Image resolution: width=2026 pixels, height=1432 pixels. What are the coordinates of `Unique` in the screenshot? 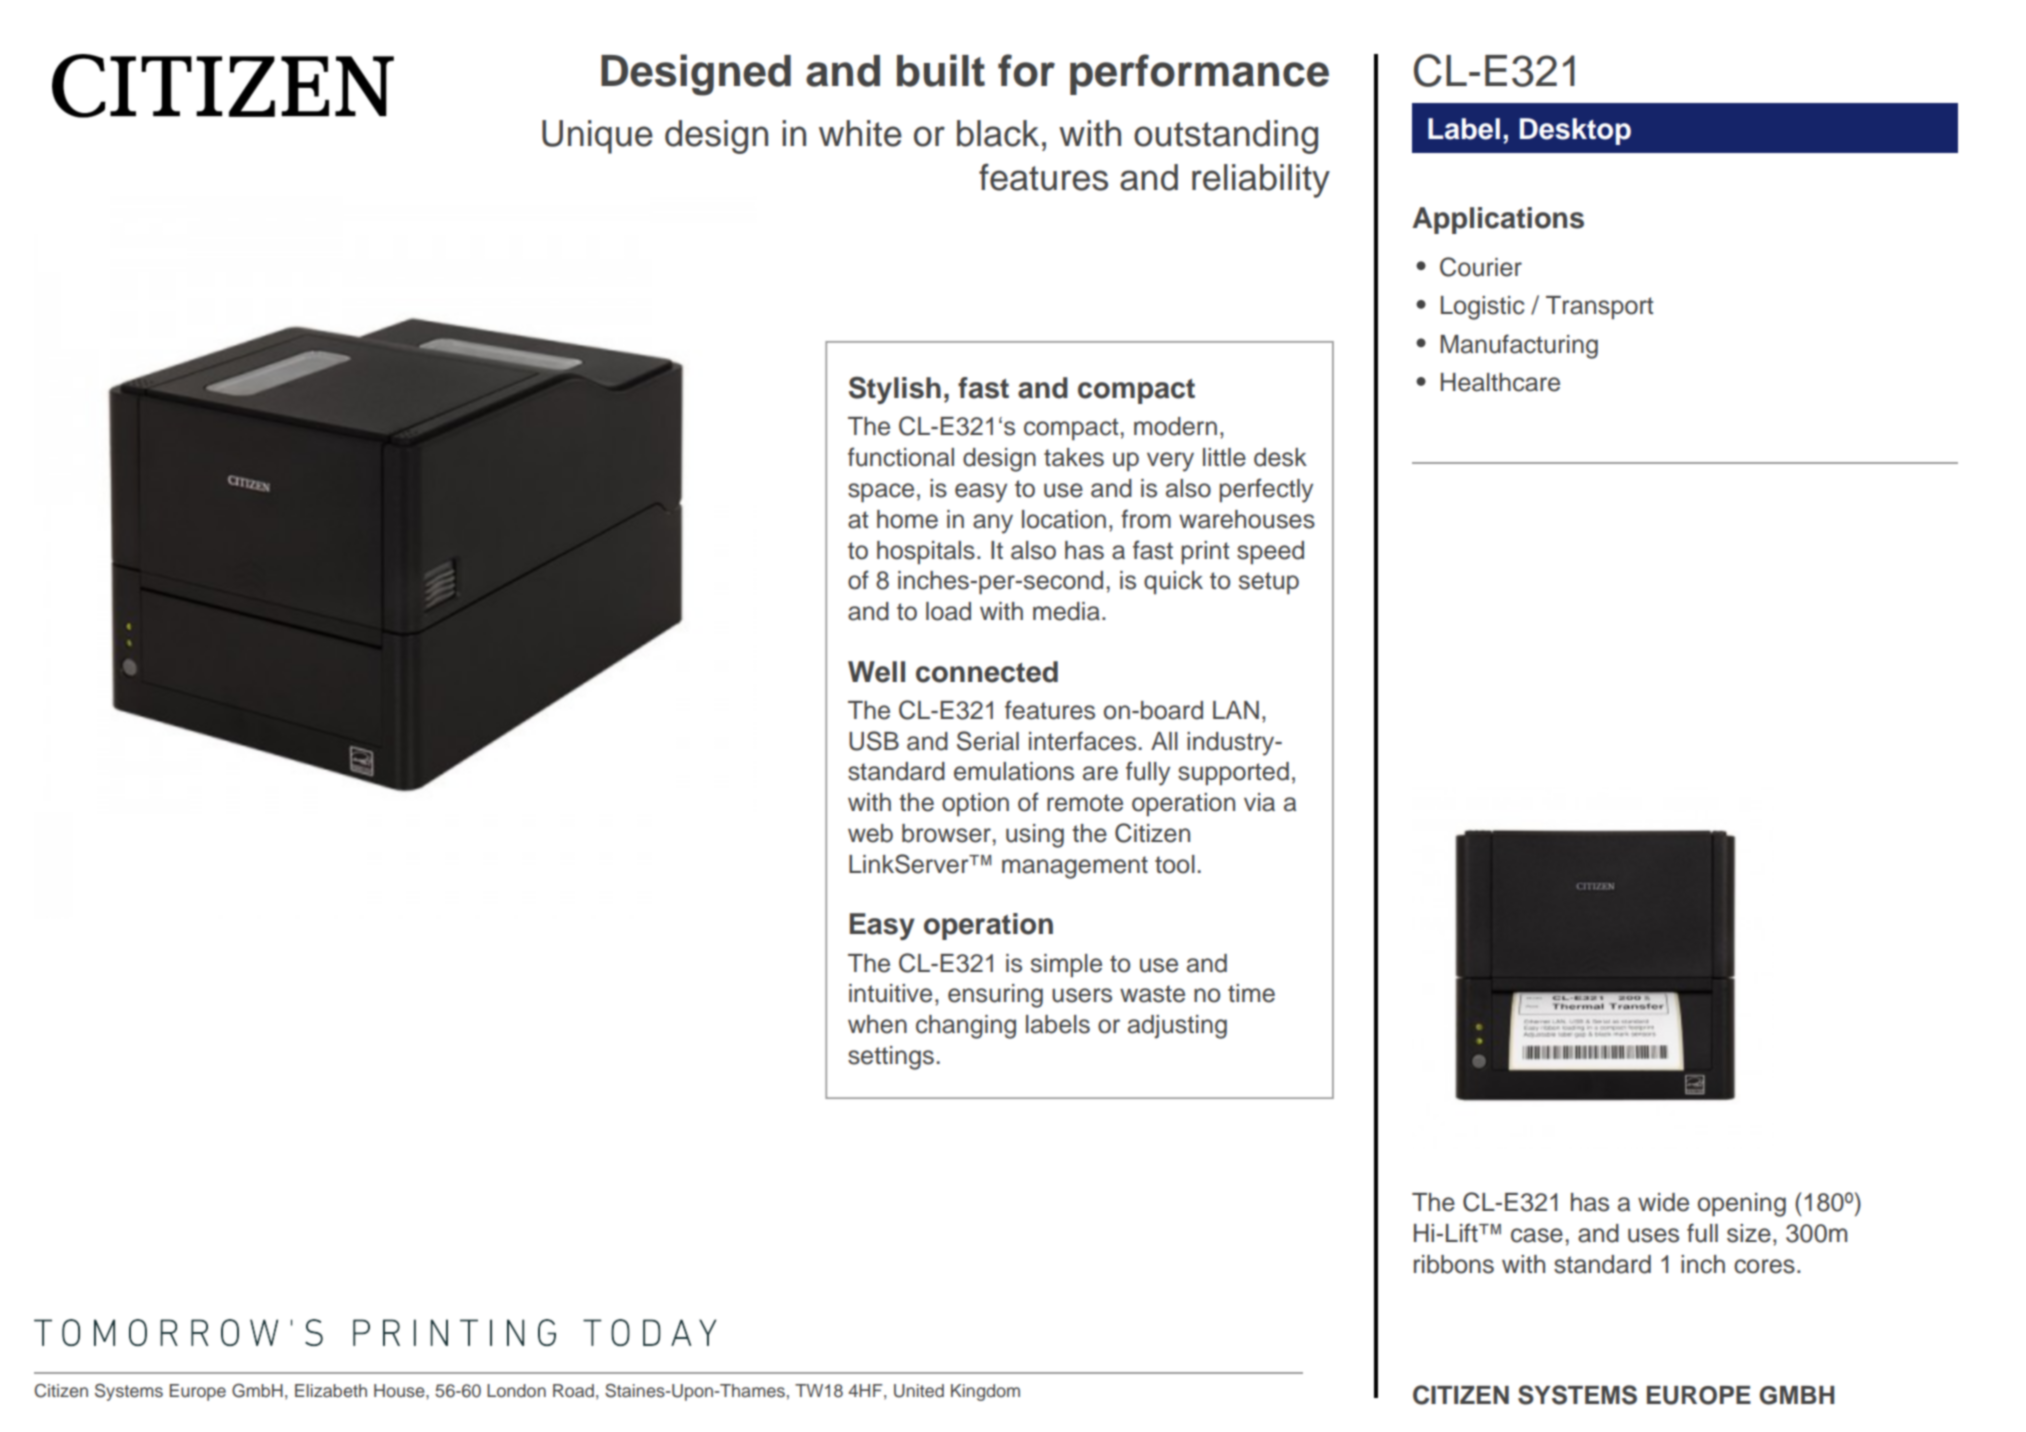 It's located at (597, 137).
